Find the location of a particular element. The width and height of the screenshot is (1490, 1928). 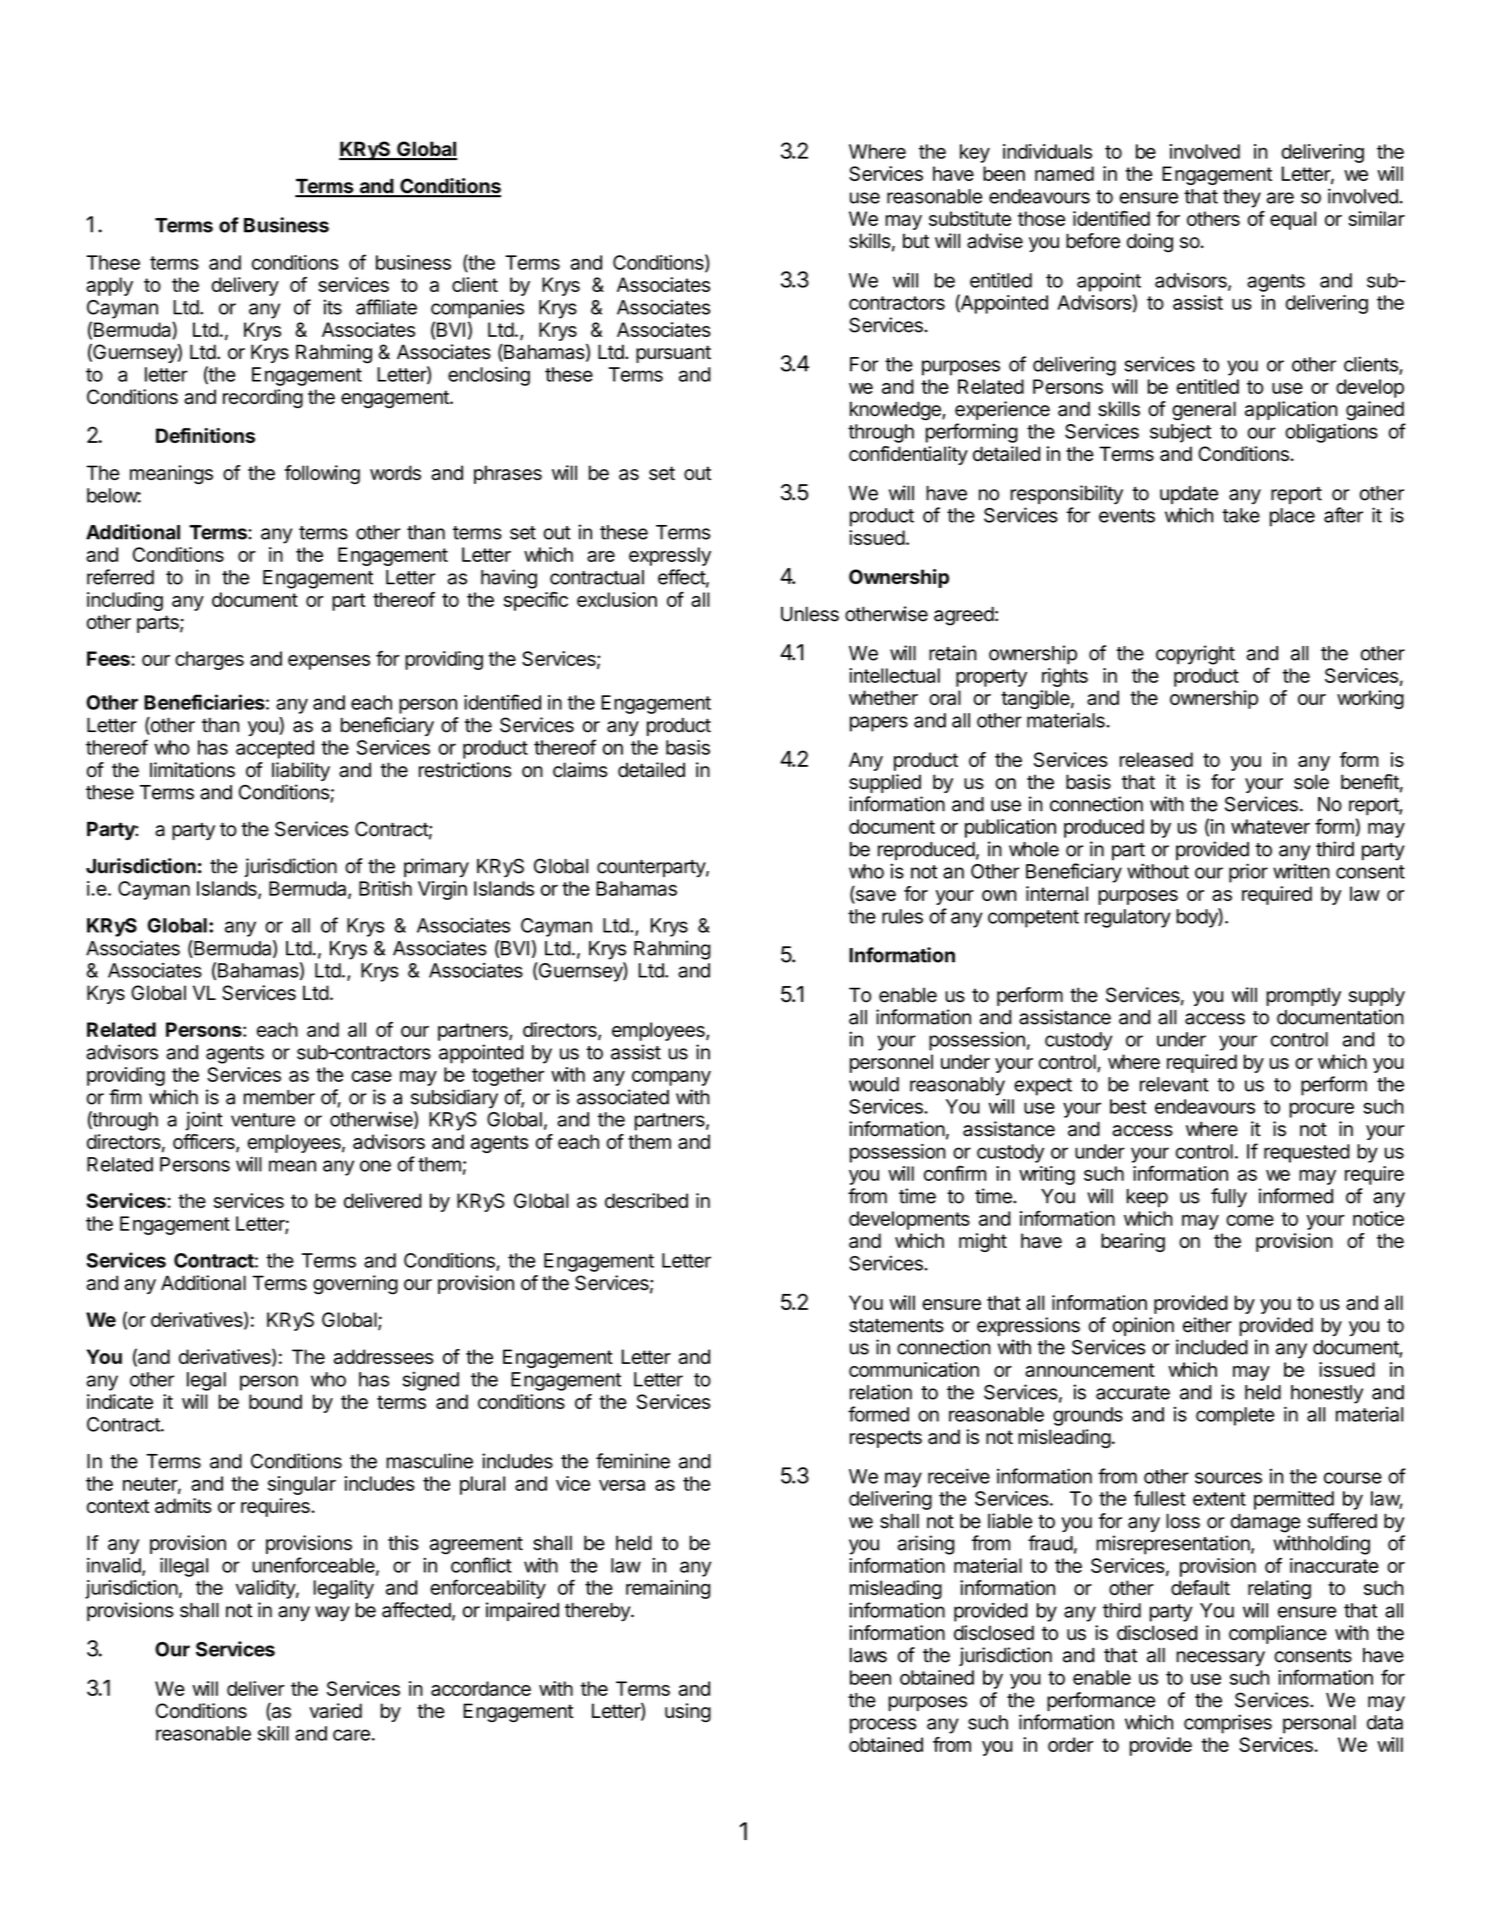

following is located at coordinates (322, 474).
